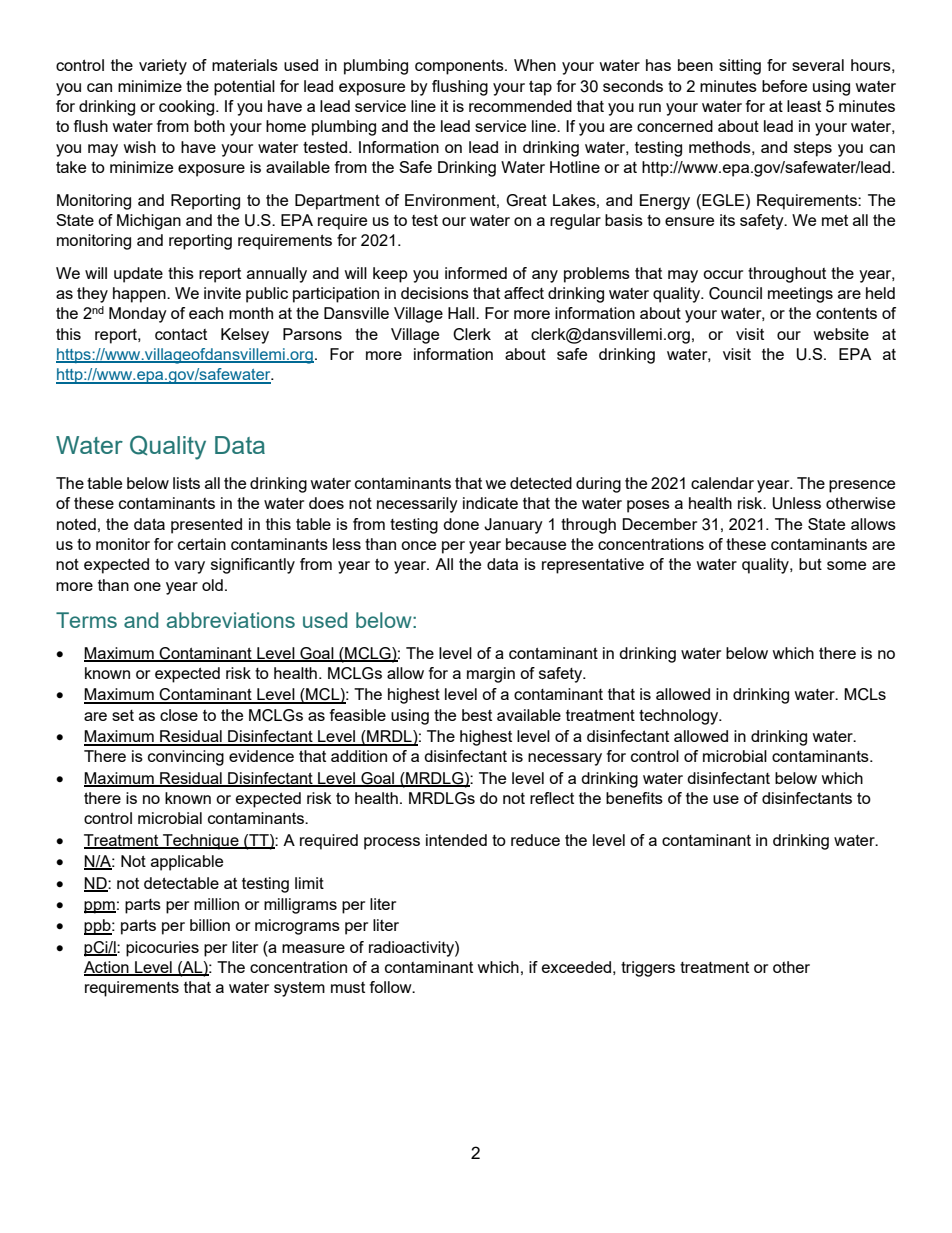 Image resolution: width=952 pixels, height=1233 pixels. Describe the element at coordinates (231, 620) in the screenshot. I see `abbreviations` at that location.
